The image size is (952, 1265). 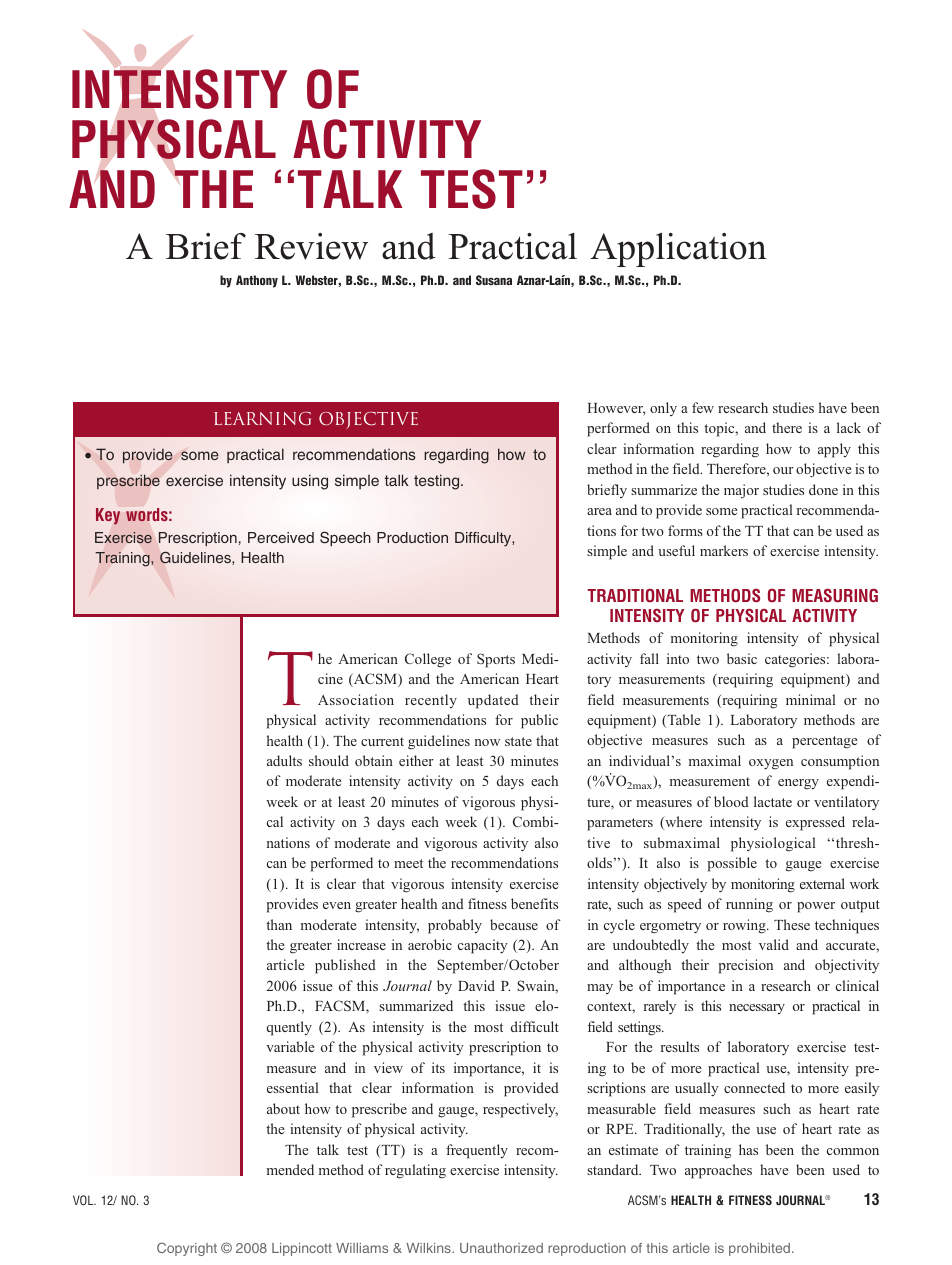 I want to click on Anthony, so click(x=257, y=281).
